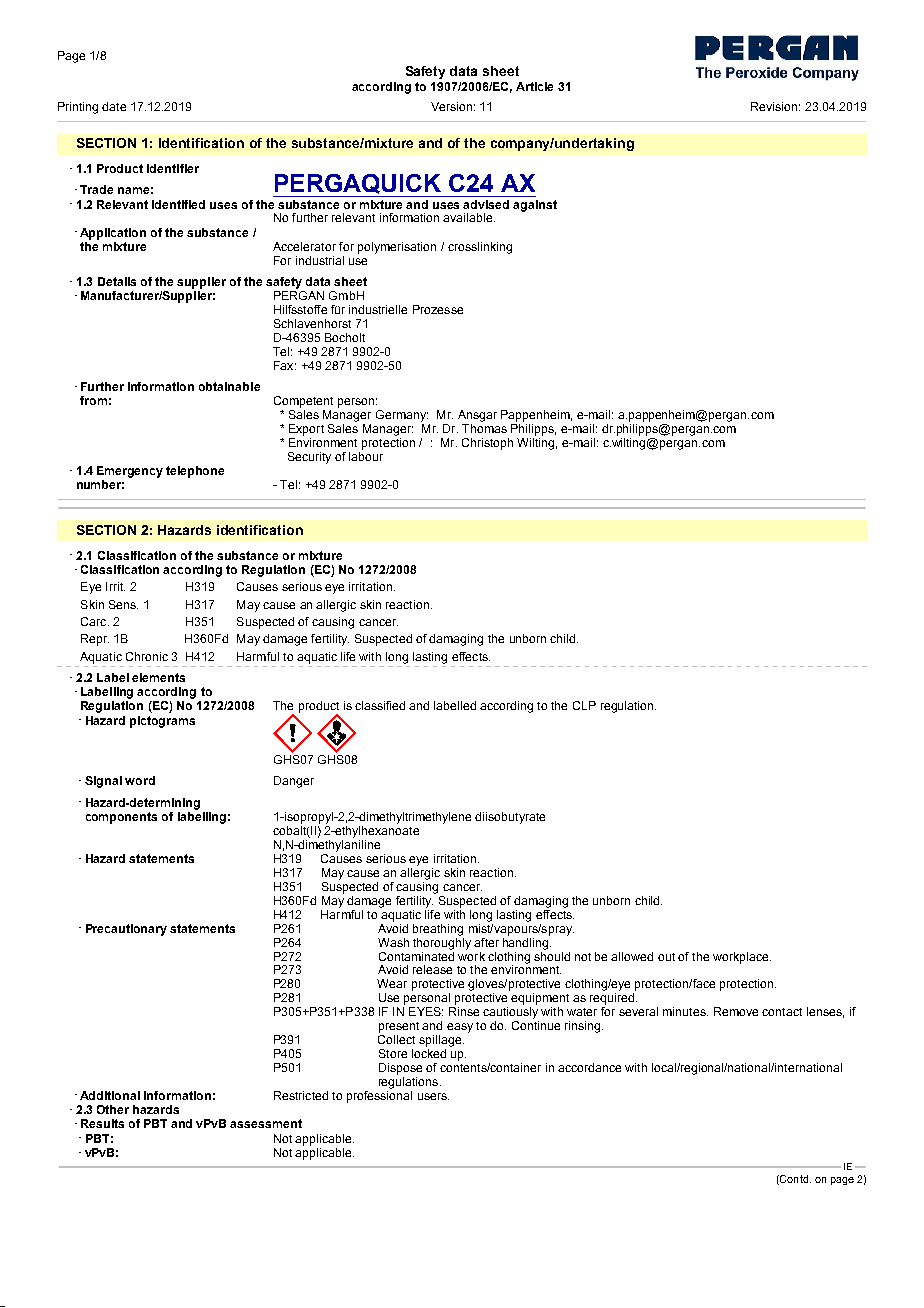  What do you see at coordinates (114, 106) in the document?
I see `date` at bounding box center [114, 106].
